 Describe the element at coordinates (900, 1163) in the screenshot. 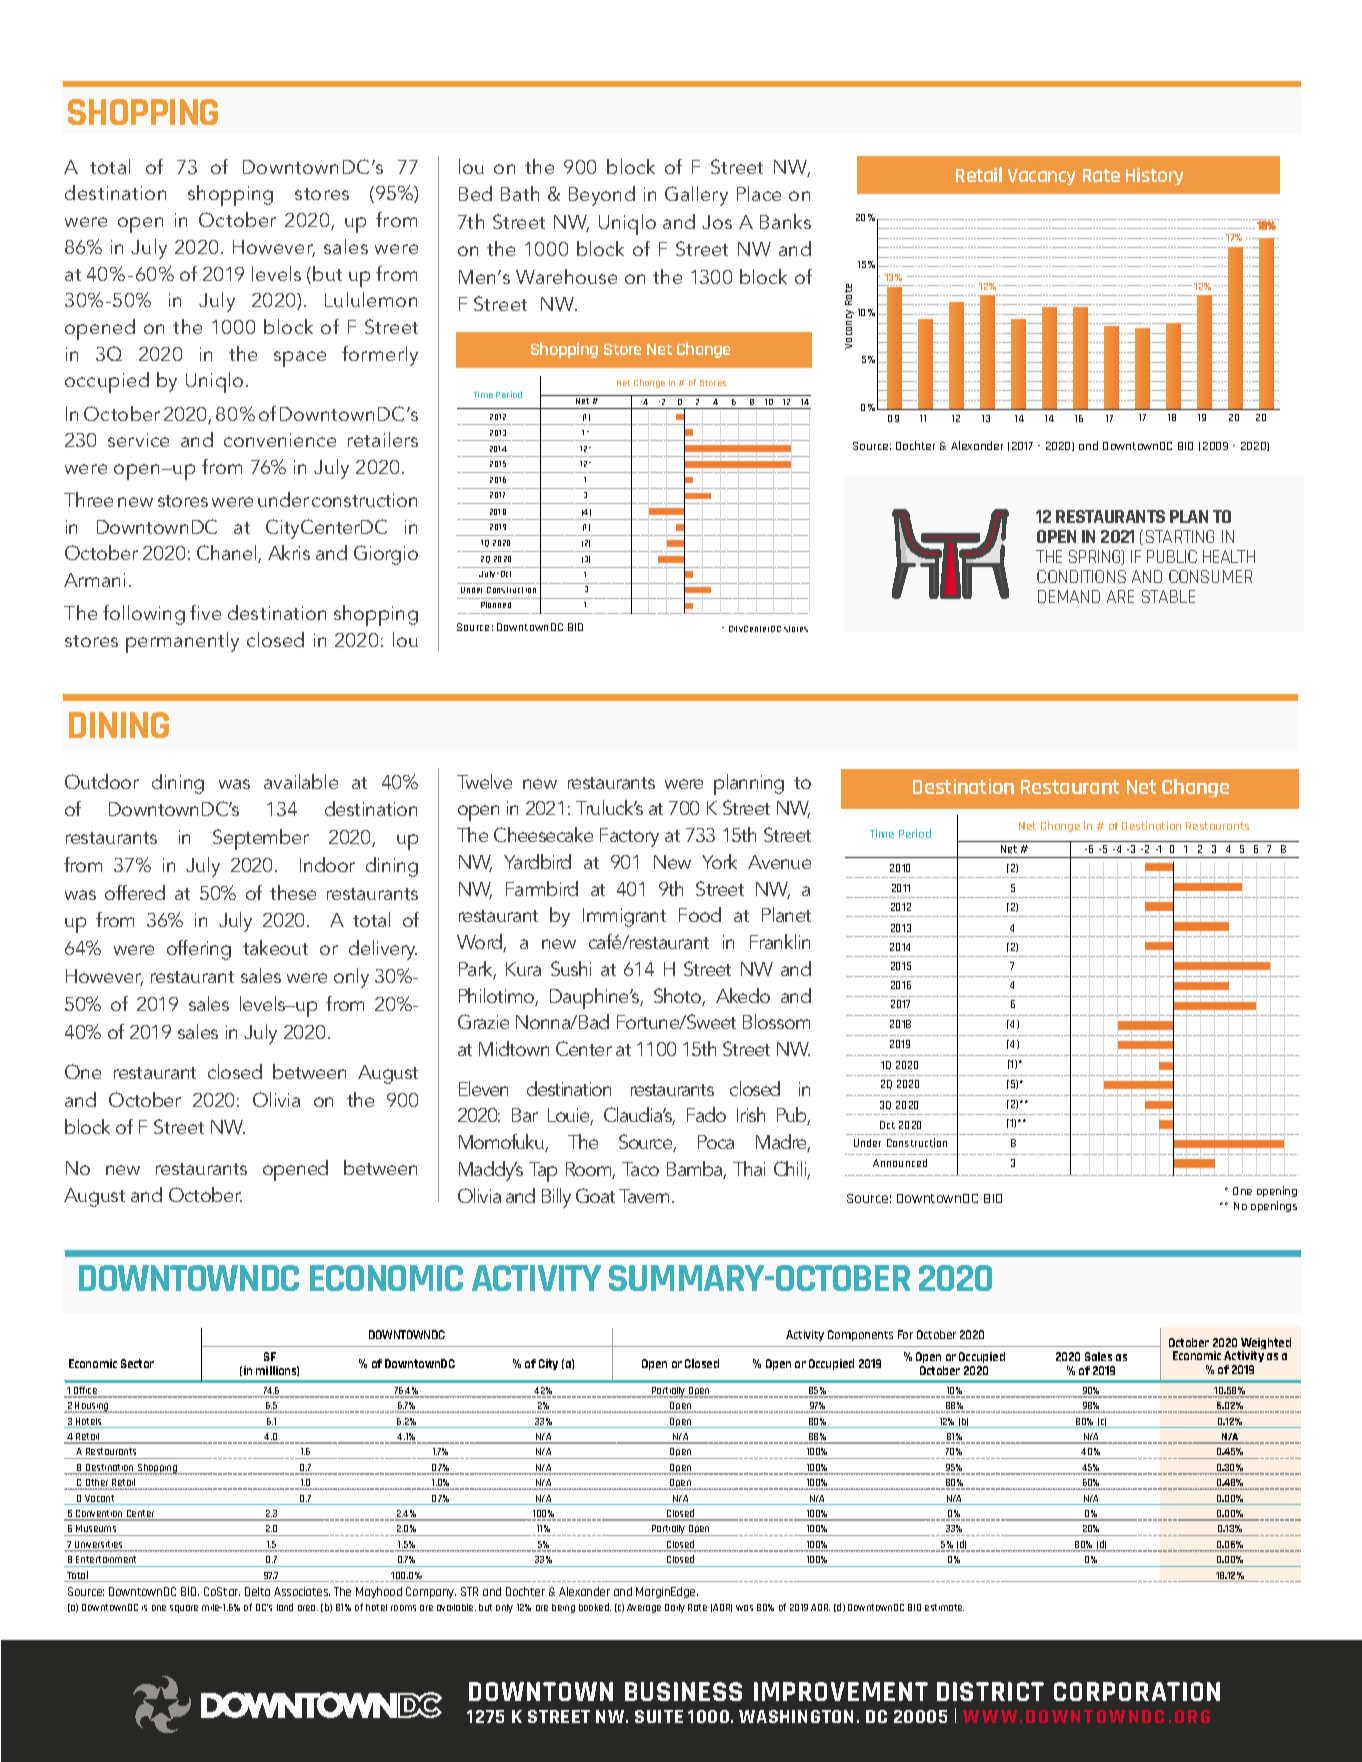

I see `Announced` at that location.
